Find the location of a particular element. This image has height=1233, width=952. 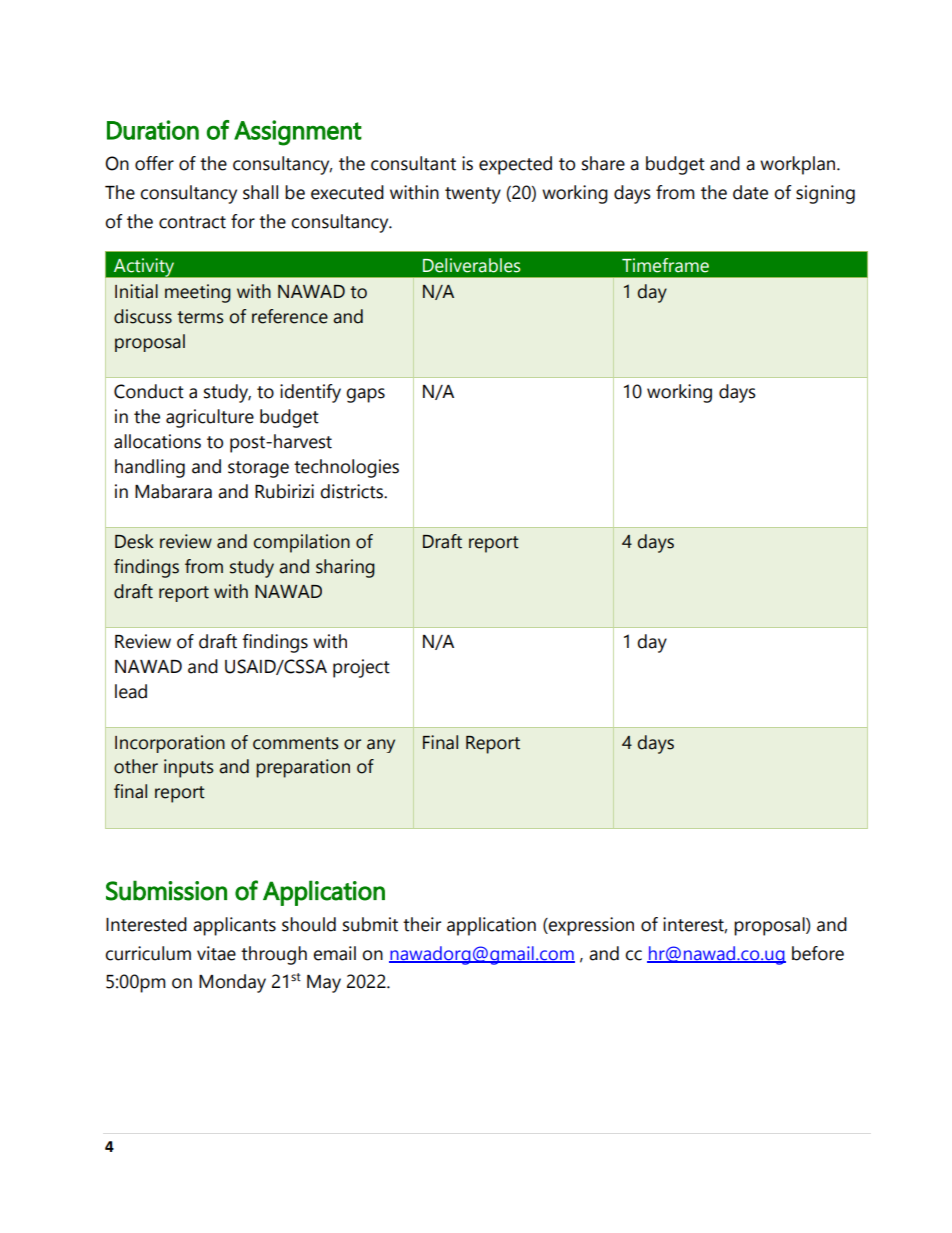

inputs is located at coordinates (189, 768).
